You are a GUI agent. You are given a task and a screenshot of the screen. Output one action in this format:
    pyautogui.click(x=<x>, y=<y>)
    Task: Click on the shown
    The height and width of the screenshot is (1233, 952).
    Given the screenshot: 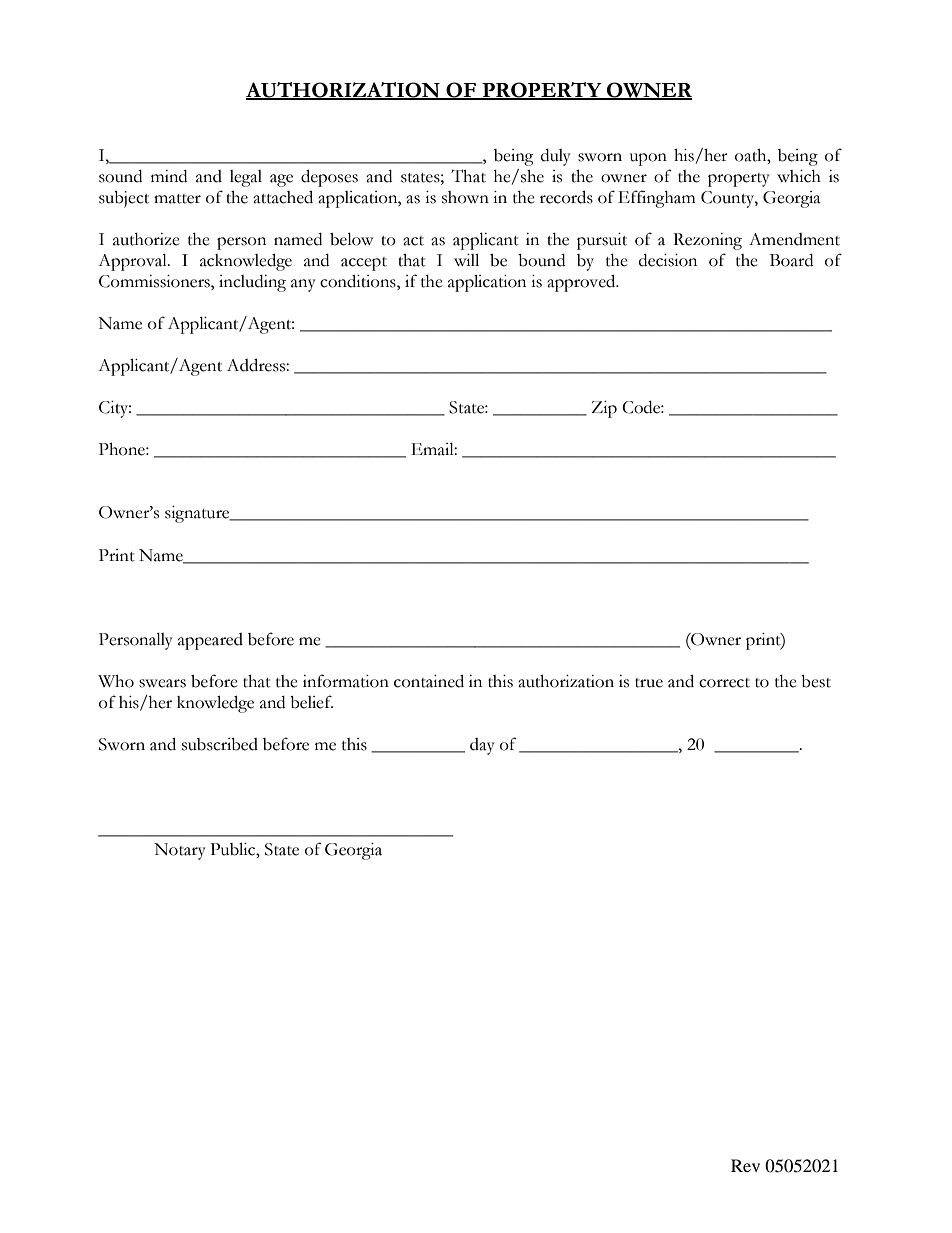 What is the action you would take?
    pyautogui.click(x=465, y=197)
